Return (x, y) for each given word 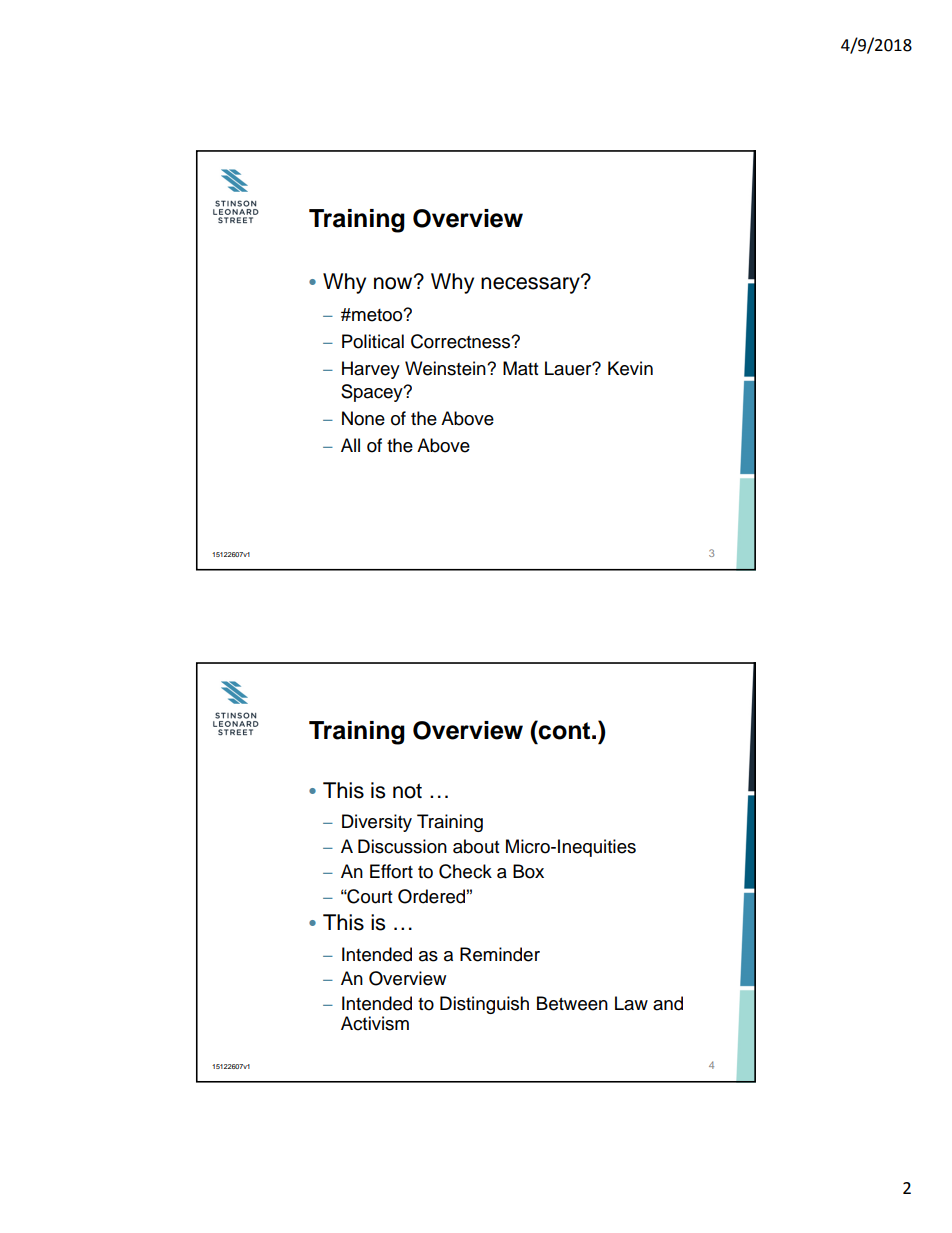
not (407, 791)
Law (631, 1003)
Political (373, 341)
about (476, 846)
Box (528, 871)
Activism (375, 1023)
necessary (531, 284)
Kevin (630, 368)
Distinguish (484, 1005)
